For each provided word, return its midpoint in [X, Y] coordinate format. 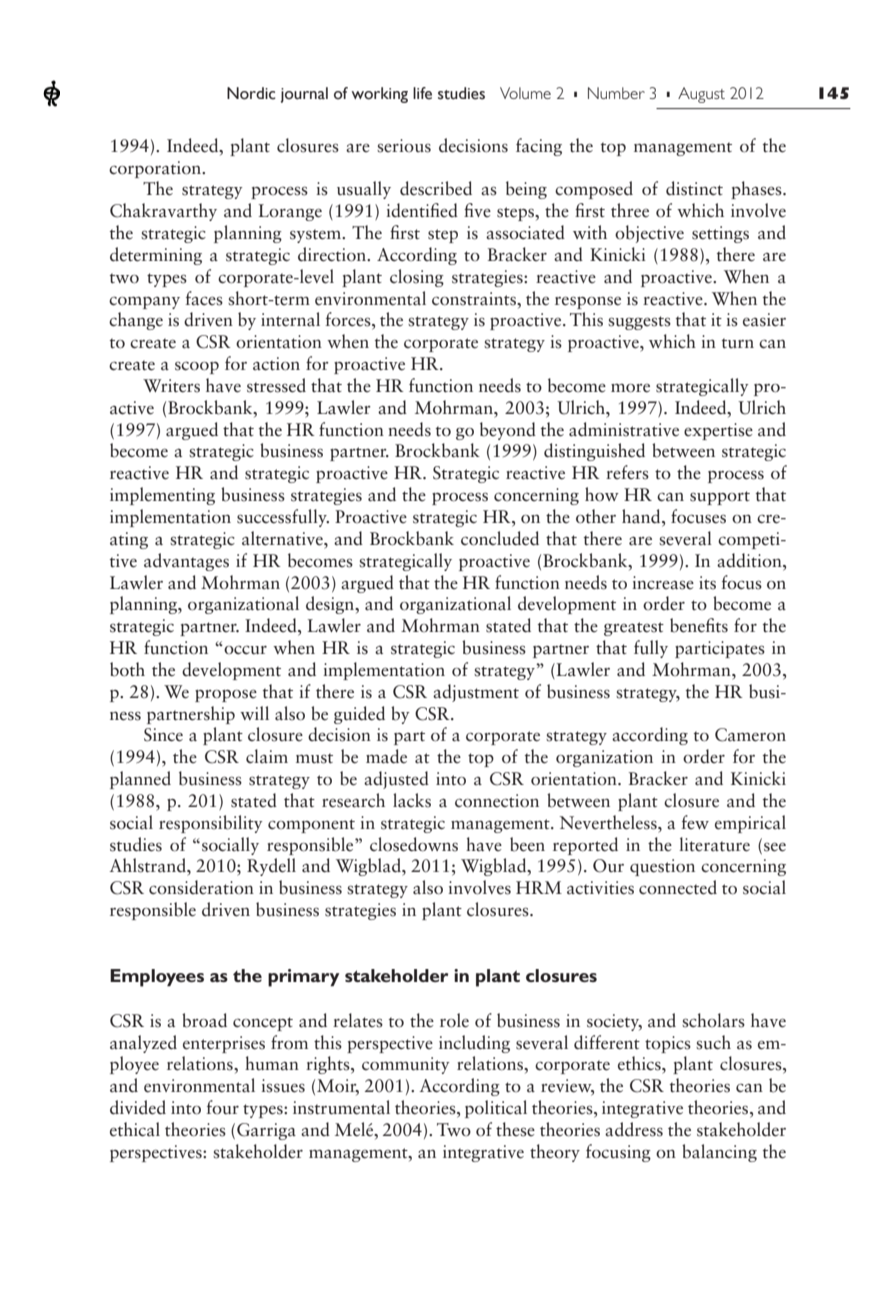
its [707, 583]
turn [738, 343]
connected [678, 887]
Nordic [251, 93]
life [422, 93]
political [496, 1109]
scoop [197, 367]
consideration [201, 887]
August [701, 95]
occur [244, 650]
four [222, 1107]
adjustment [476, 693]
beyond [508, 431]
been [527, 844]
